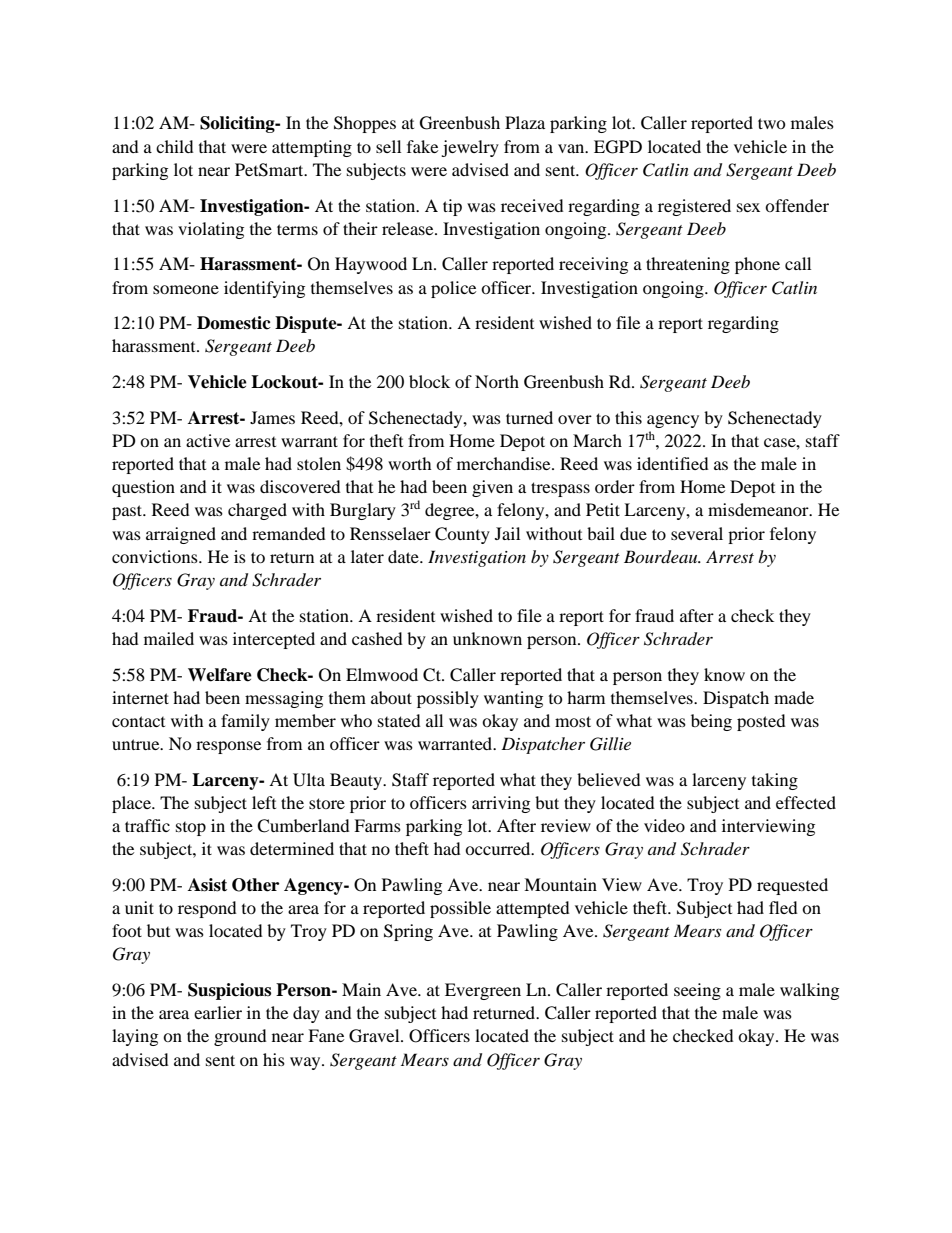 The image size is (952, 1233). What do you see at coordinates (240, 1037) in the document?
I see `ground` at bounding box center [240, 1037].
